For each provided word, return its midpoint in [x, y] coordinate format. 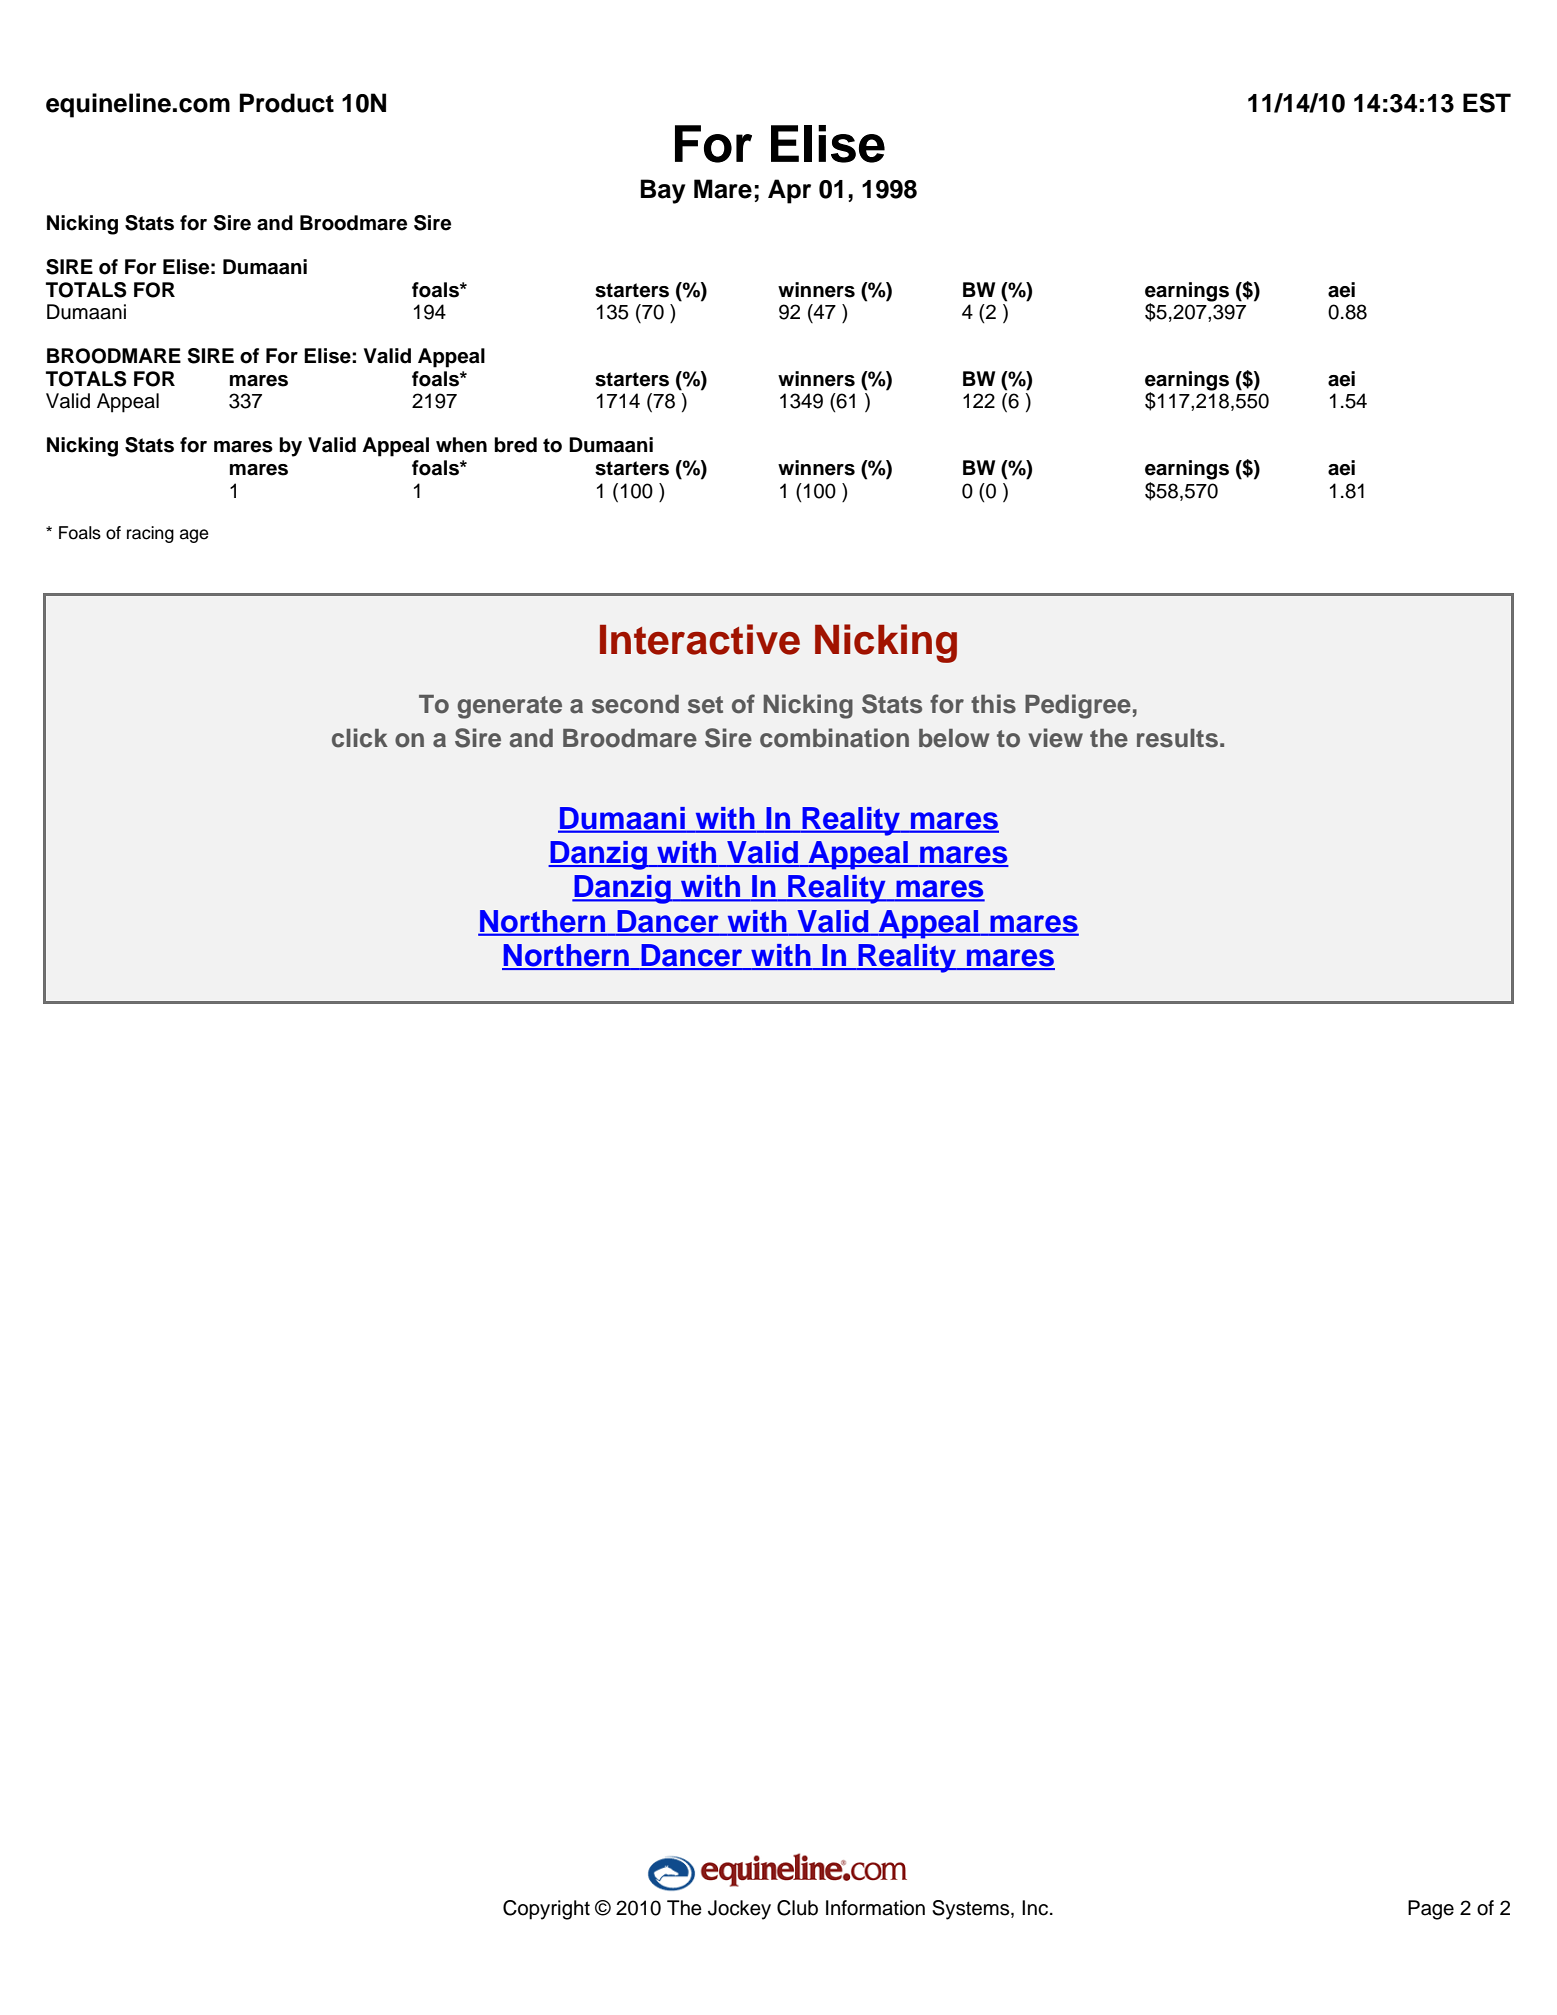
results [1177, 738]
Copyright [546, 1910]
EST [1487, 103]
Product [287, 103]
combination [834, 738]
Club [797, 1908]
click [360, 738]
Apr [789, 191]
